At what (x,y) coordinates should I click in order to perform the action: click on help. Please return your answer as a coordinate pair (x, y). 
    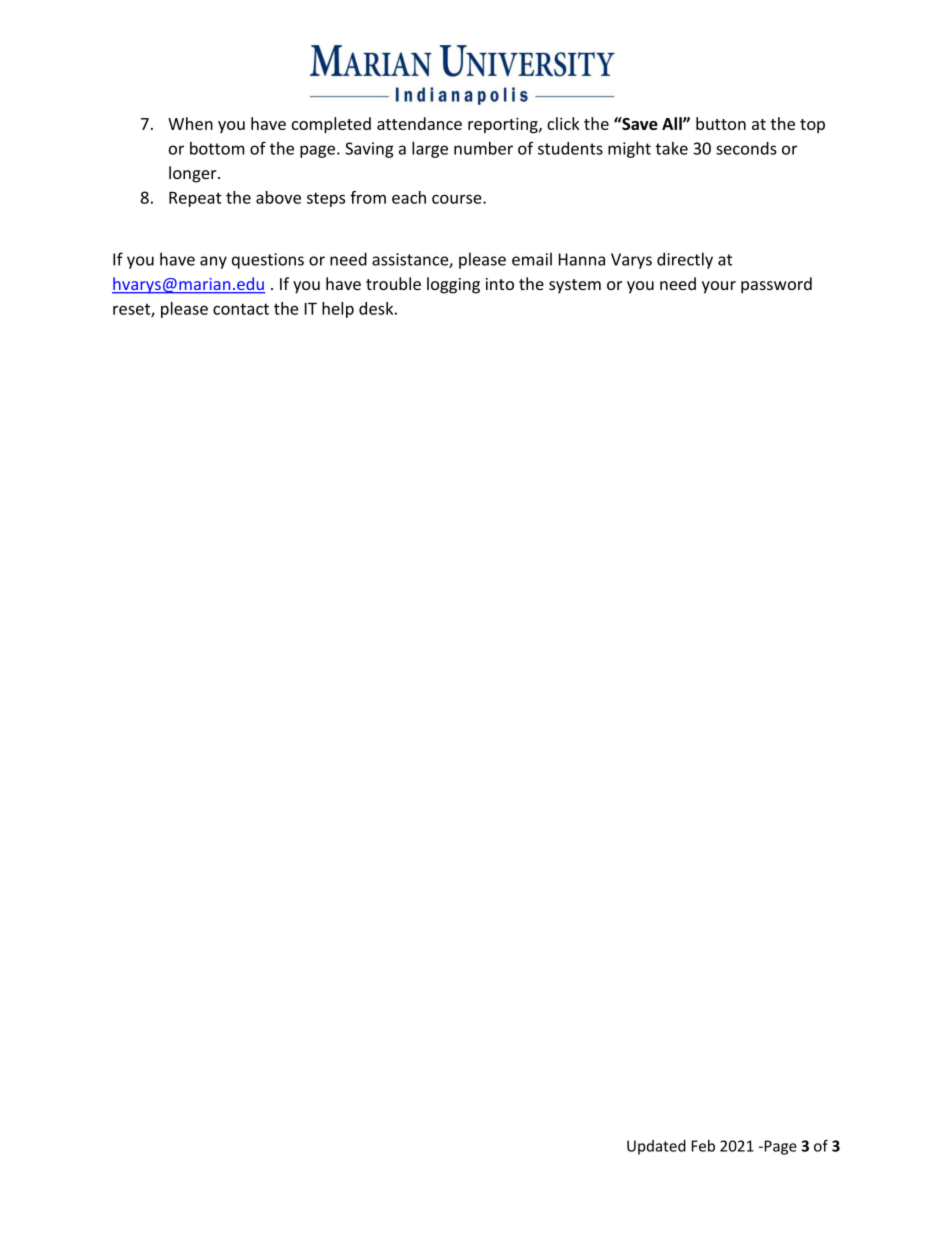
    Looking at the image, I should click on (338, 310).
